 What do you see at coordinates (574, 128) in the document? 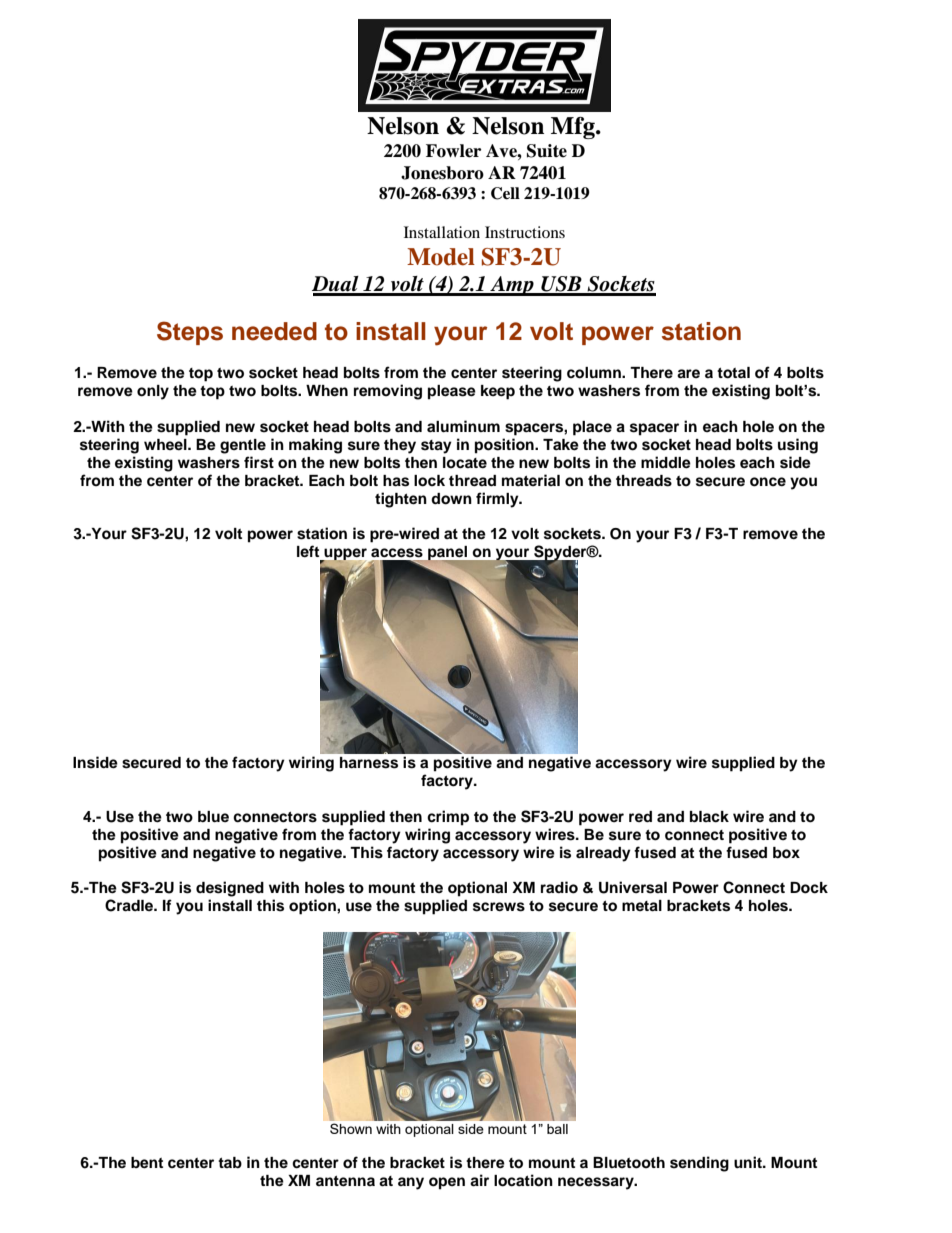
I see `Mfg` at bounding box center [574, 128].
